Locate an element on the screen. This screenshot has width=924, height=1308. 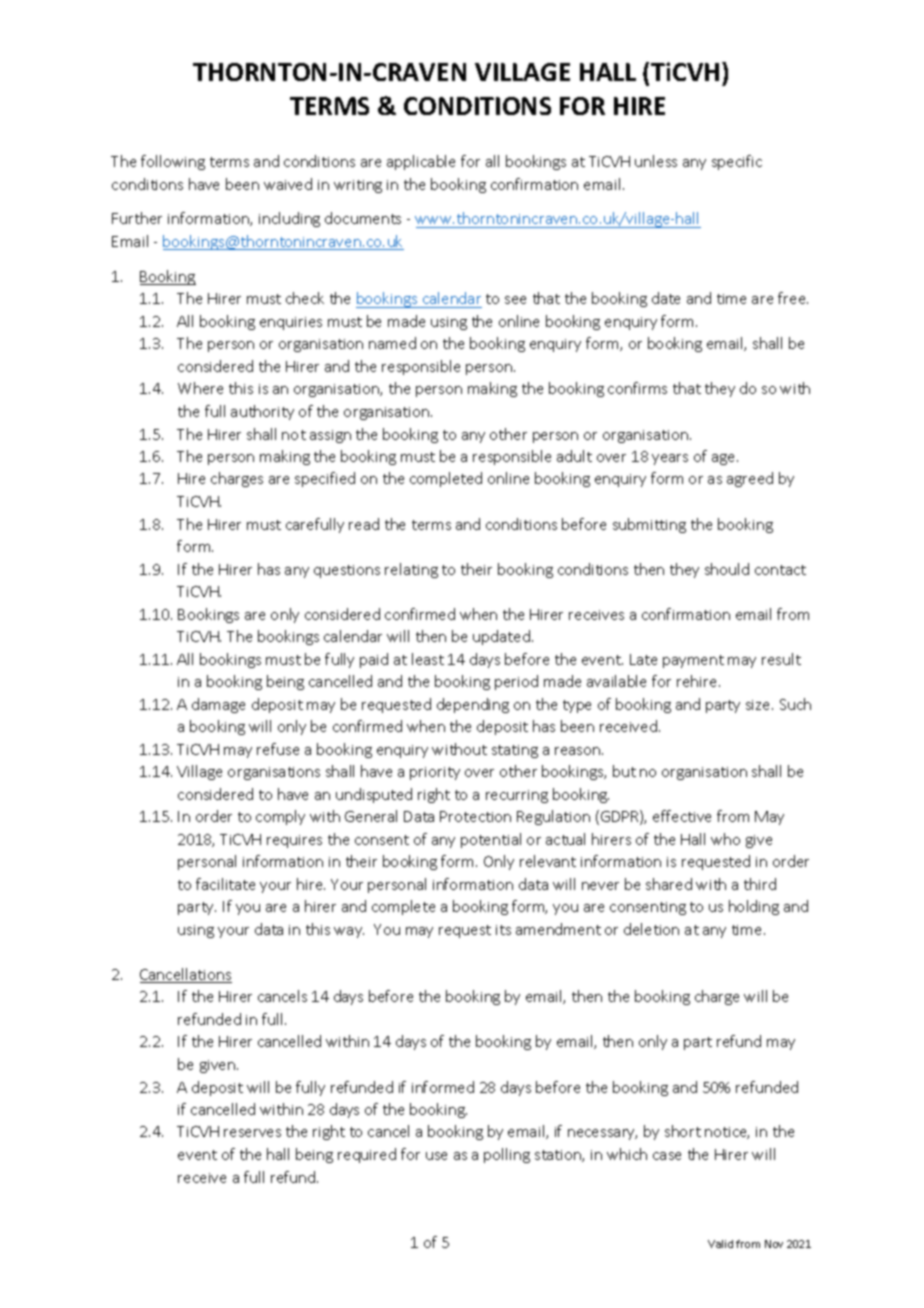
specific is located at coordinates (737, 162).
